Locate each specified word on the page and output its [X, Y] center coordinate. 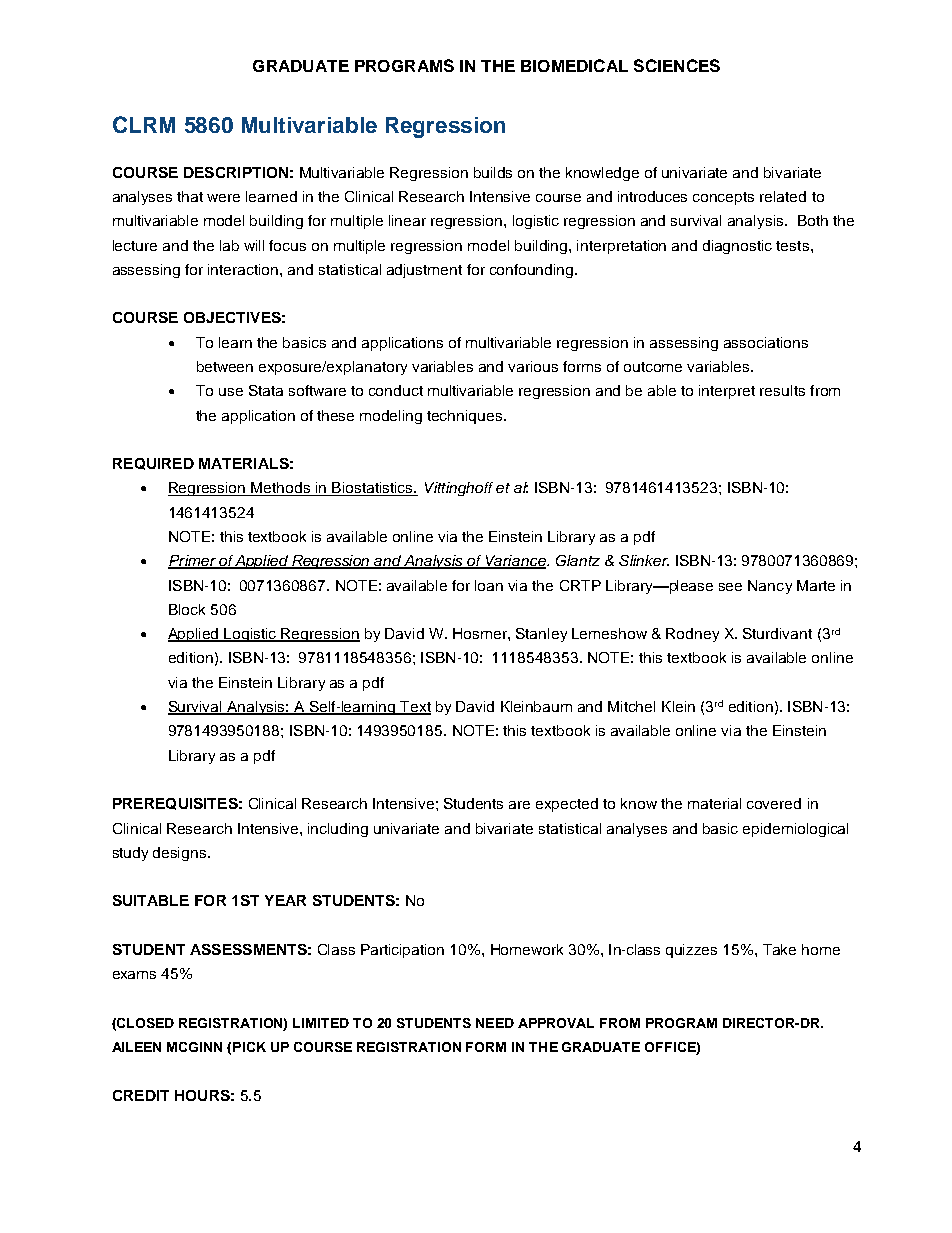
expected [567, 805]
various [533, 366]
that [190, 196]
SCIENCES [677, 65]
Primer [193, 562]
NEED [495, 1023]
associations [766, 342]
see [730, 587]
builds [493, 172]
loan [489, 585]
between [225, 366]
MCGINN [194, 1047]
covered [774, 803]
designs [181, 854]
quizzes [691, 951]
